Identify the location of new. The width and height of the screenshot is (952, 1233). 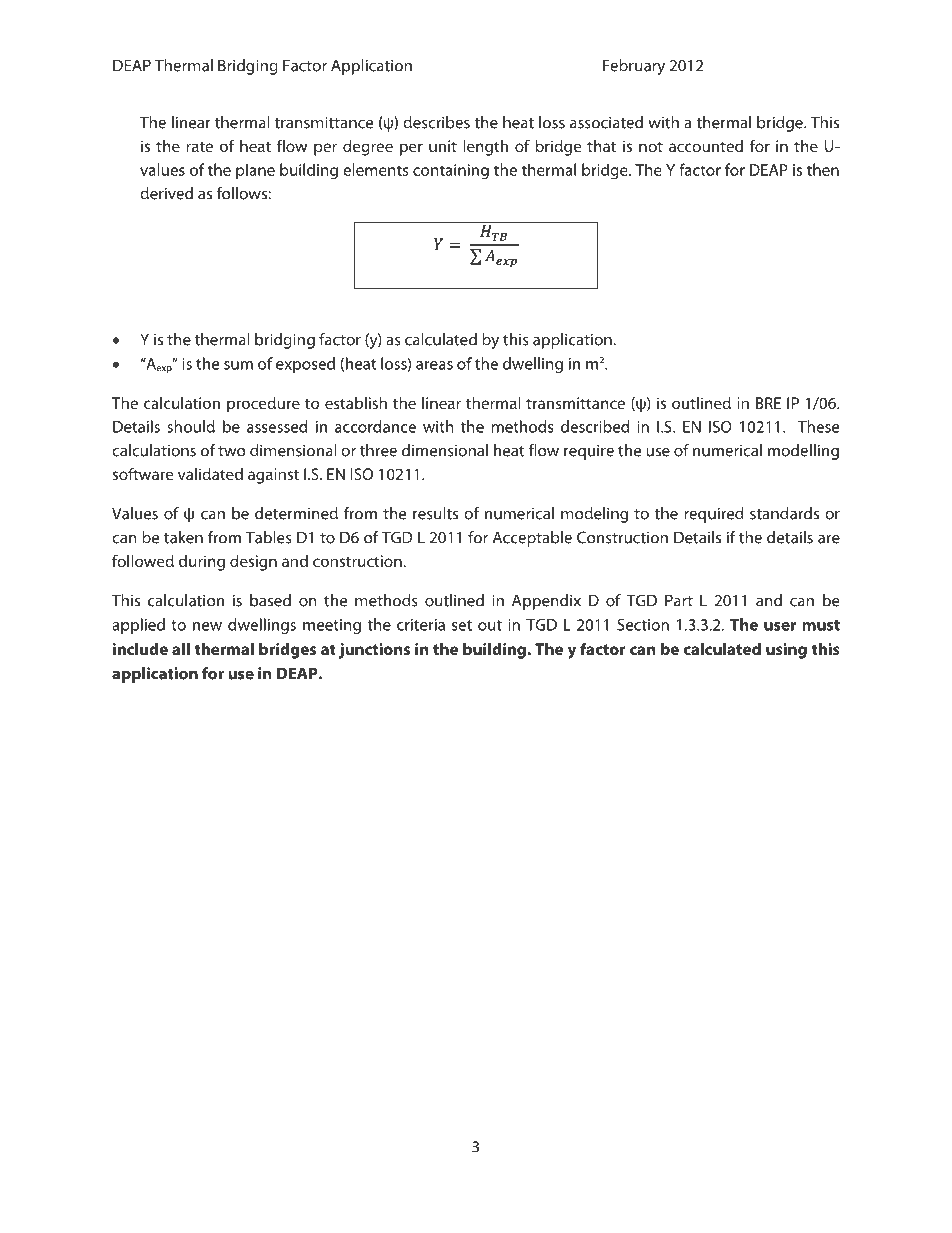
(207, 626).
